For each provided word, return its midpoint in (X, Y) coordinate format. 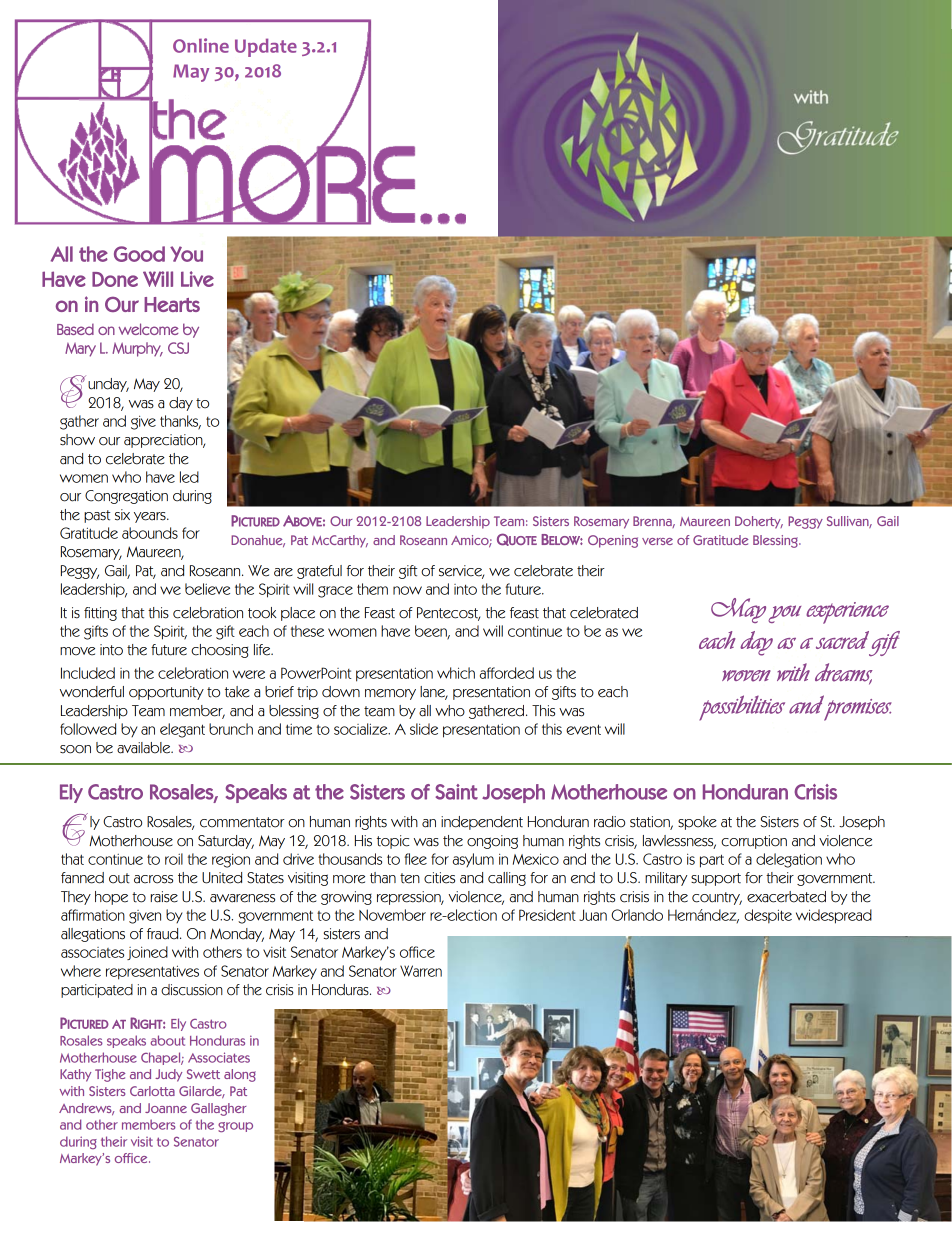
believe (207, 589)
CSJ (178, 348)
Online (201, 45)
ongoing (492, 842)
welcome (148, 329)
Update (266, 47)
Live (197, 279)
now (407, 590)
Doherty (759, 522)
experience (847, 613)
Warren (421, 971)
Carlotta (152, 1091)
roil (174, 859)
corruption (754, 842)
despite (768, 916)
